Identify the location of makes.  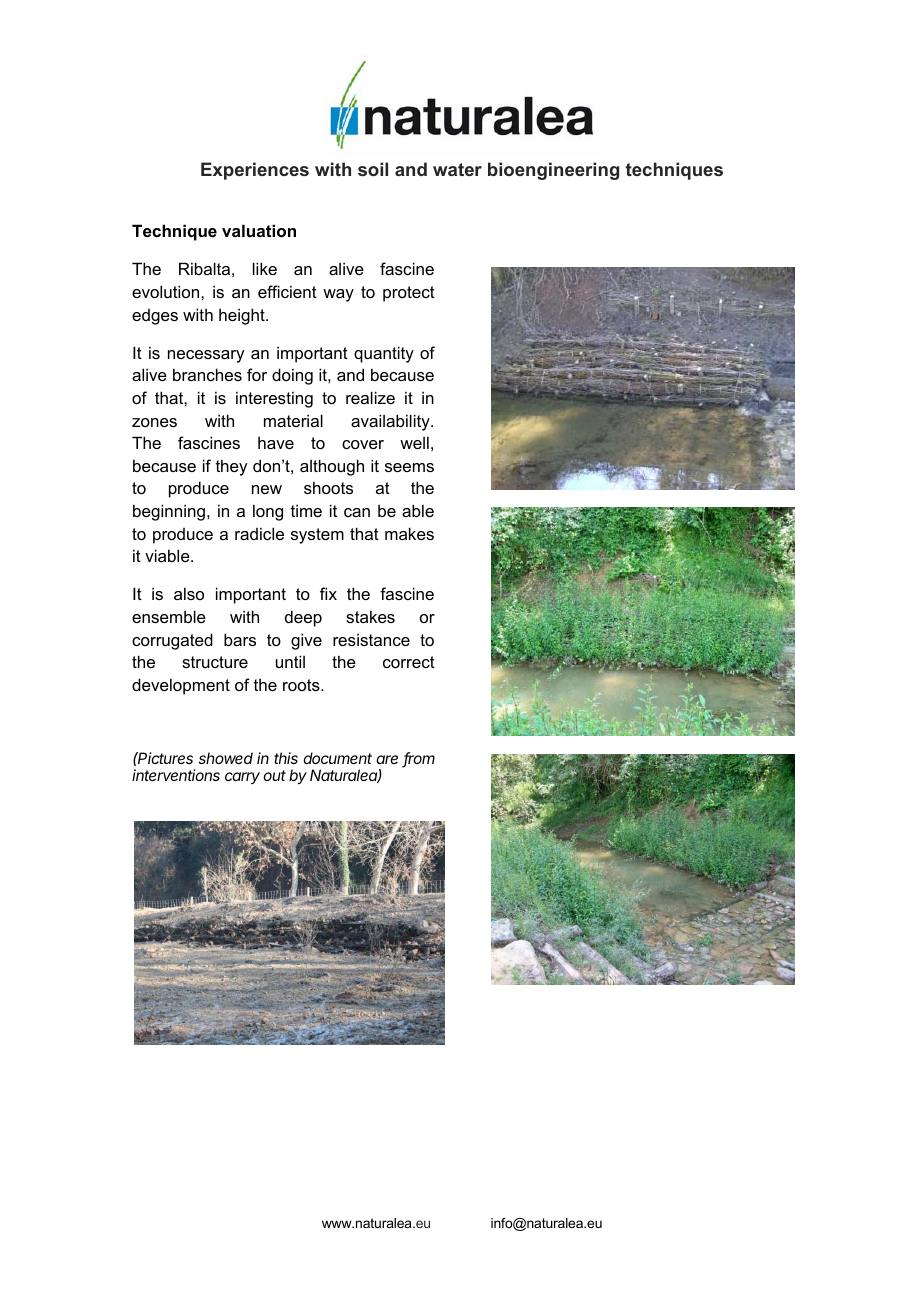
(409, 533).
